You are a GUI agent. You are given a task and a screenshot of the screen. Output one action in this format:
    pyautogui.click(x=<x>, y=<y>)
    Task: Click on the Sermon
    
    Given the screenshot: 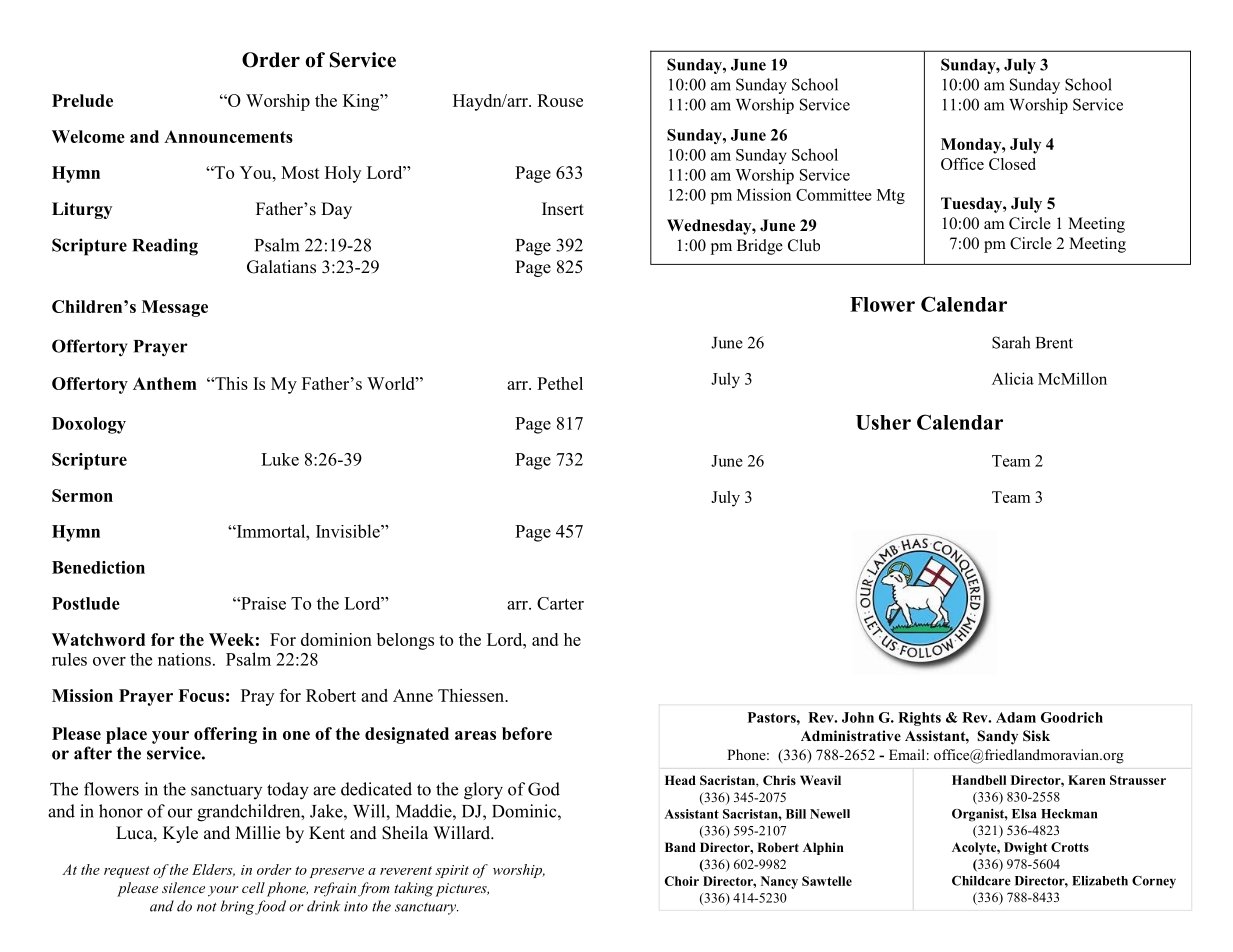 What is the action you would take?
    pyautogui.click(x=82, y=495)
